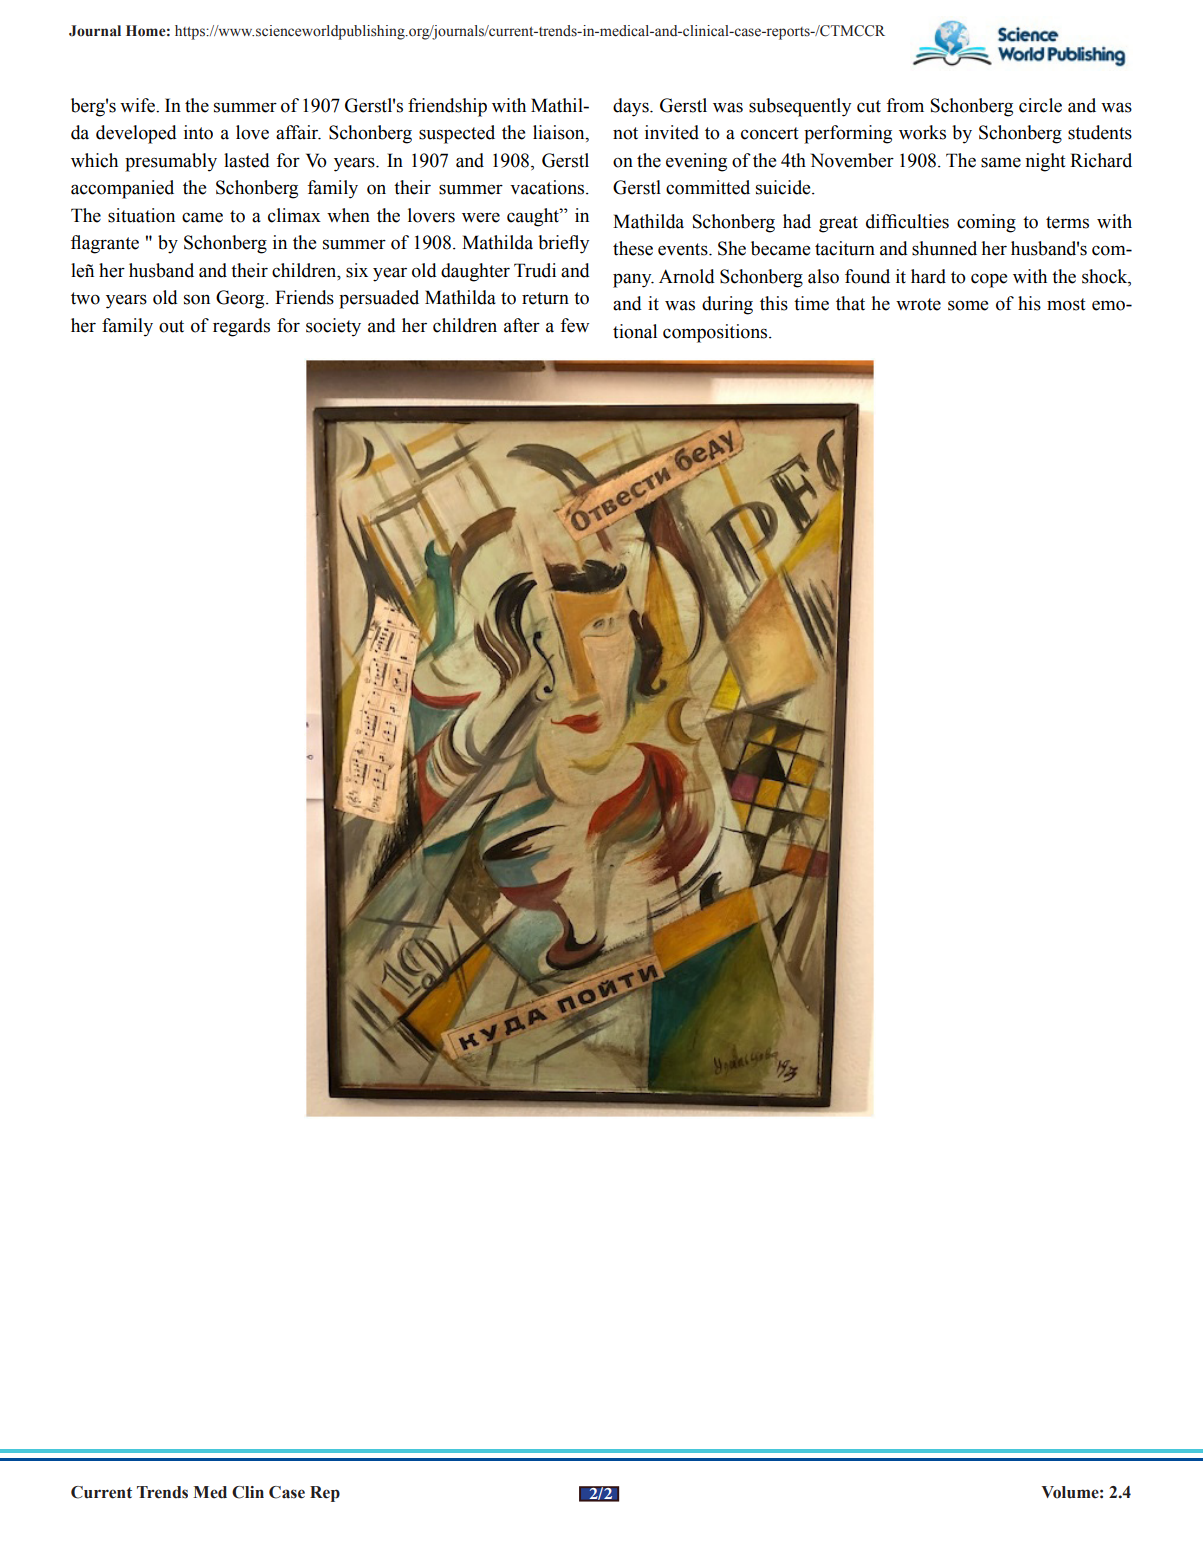 This screenshot has height=1557, width=1203. Describe the element at coordinates (171, 162) in the screenshot. I see `presumably` at that location.
